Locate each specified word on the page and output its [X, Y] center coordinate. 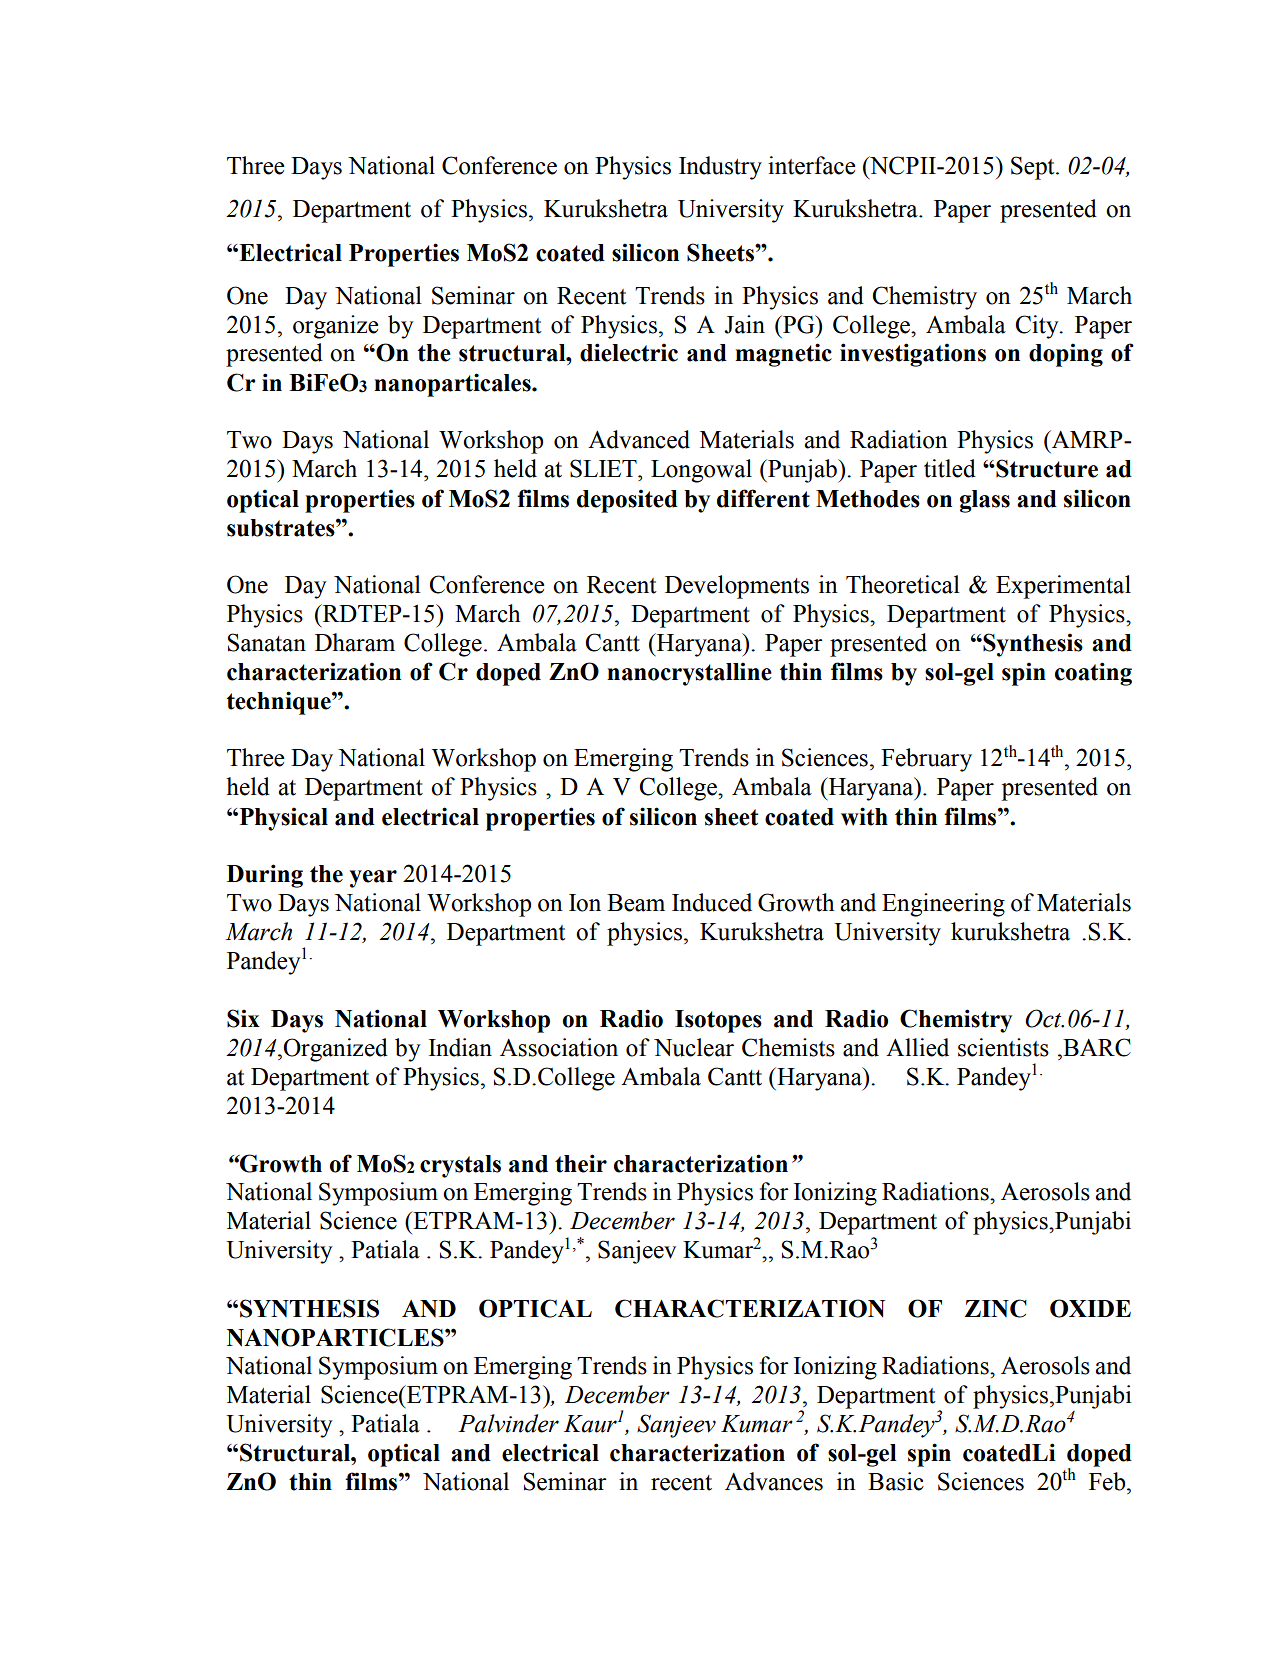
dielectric [629, 352]
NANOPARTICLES [336, 1337]
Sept [1034, 168]
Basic [896, 1481]
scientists [1003, 1047]
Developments [737, 587]
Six [243, 1018]
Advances [774, 1481]
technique [280, 703]
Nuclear [694, 1047]
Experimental [1063, 587]
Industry [720, 168]
